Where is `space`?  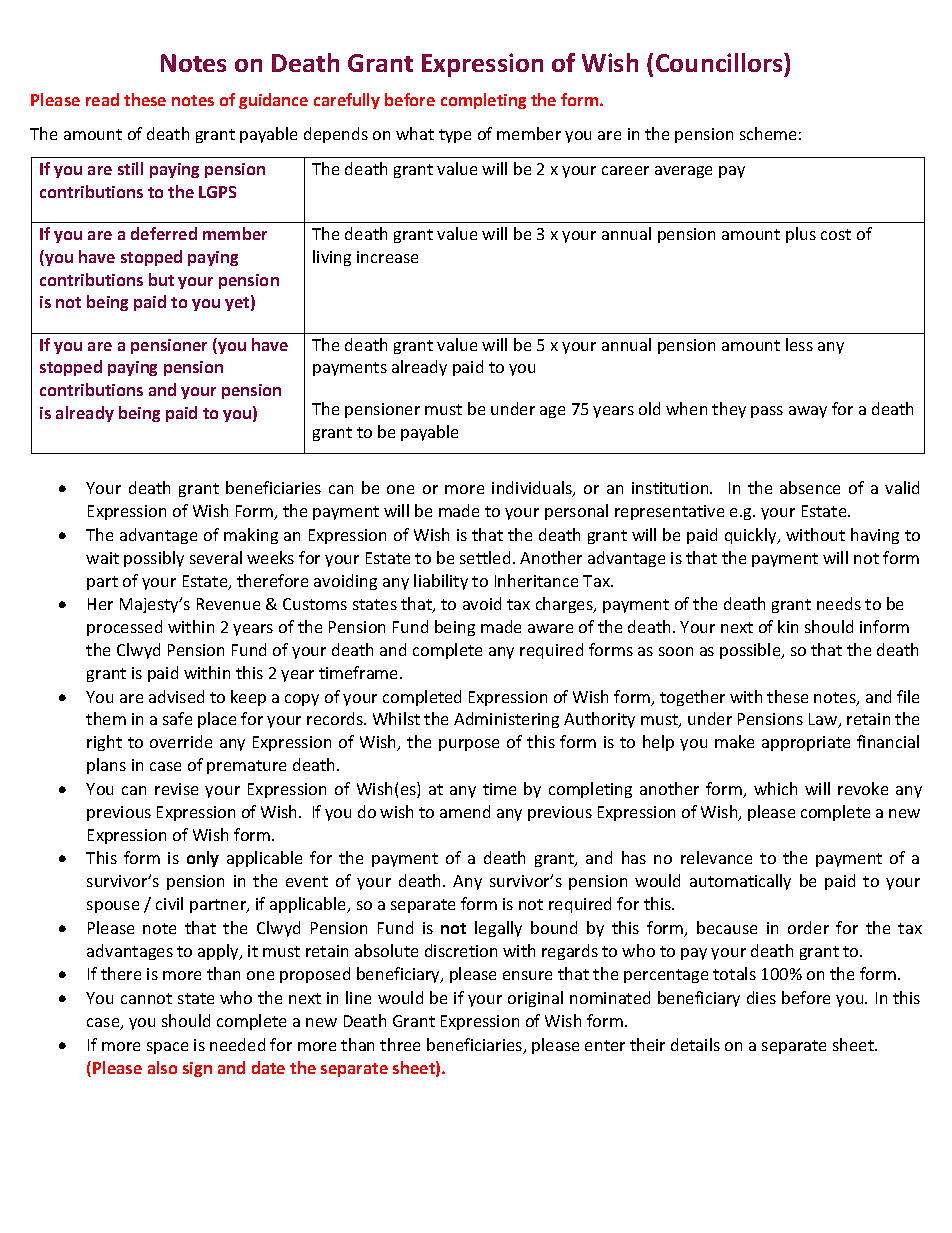 space is located at coordinates (167, 1048).
